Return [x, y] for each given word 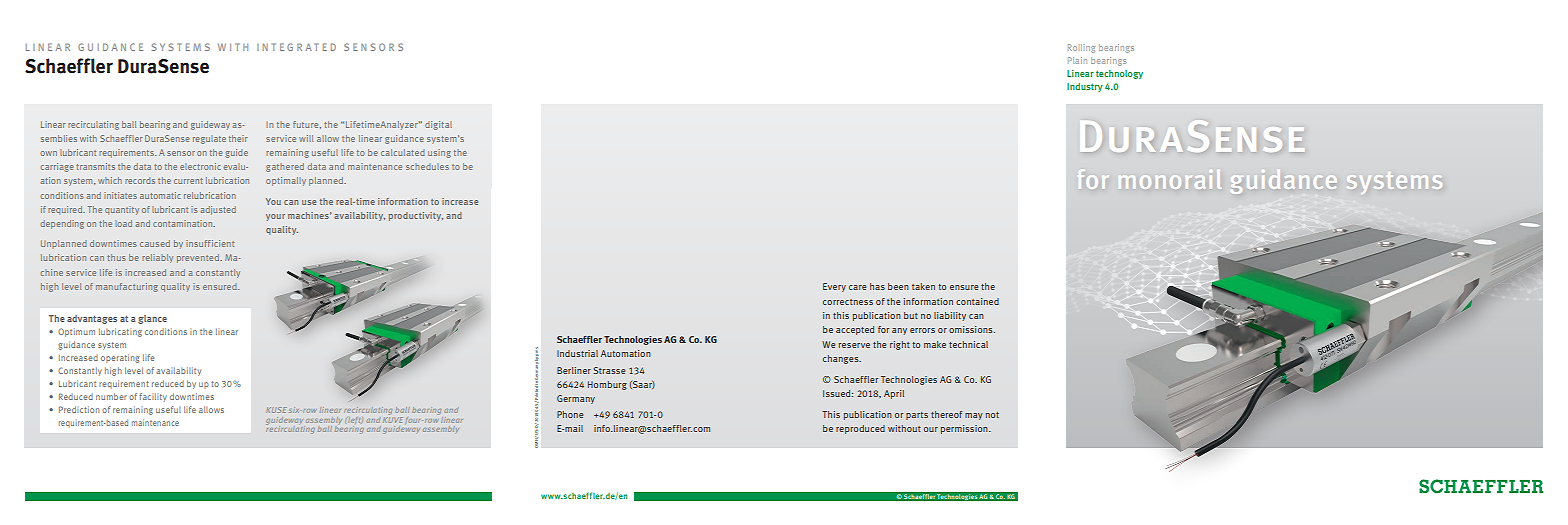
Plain [1077, 60]
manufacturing [127, 287]
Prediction [79, 409]
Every [834, 287]
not [992, 415]
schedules [427, 166]
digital [438, 125]
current [188, 181]
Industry [1085, 87]
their [238, 138]
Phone [570, 414]
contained [977, 301]
